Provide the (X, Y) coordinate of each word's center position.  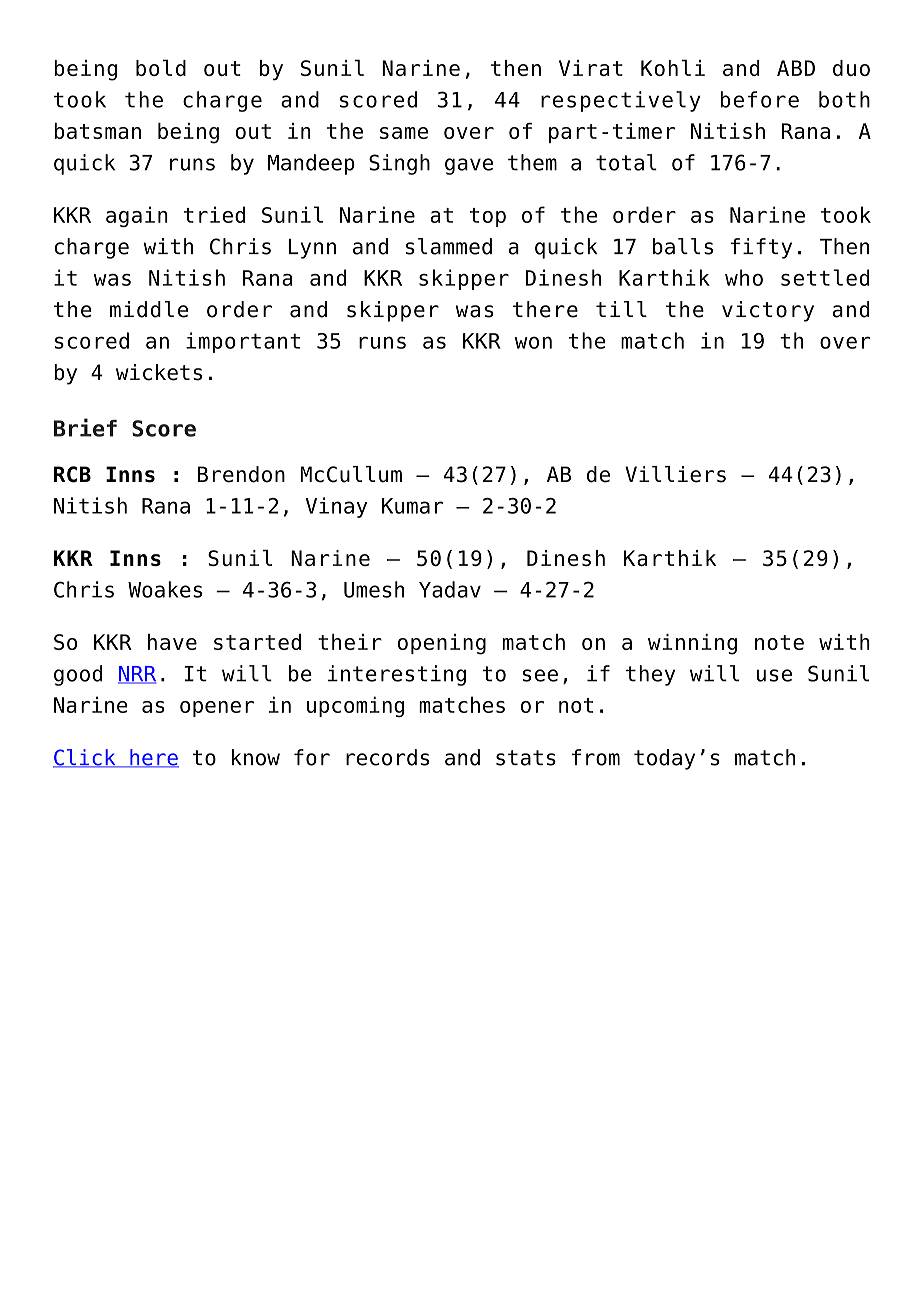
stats (526, 758)
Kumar (412, 506)
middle (149, 309)
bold (161, 67)
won (533, 342)
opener (217, 709)
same (404, 133)
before (759, 99)
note (779, 642)
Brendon (241, 474)
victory (768, 311)
